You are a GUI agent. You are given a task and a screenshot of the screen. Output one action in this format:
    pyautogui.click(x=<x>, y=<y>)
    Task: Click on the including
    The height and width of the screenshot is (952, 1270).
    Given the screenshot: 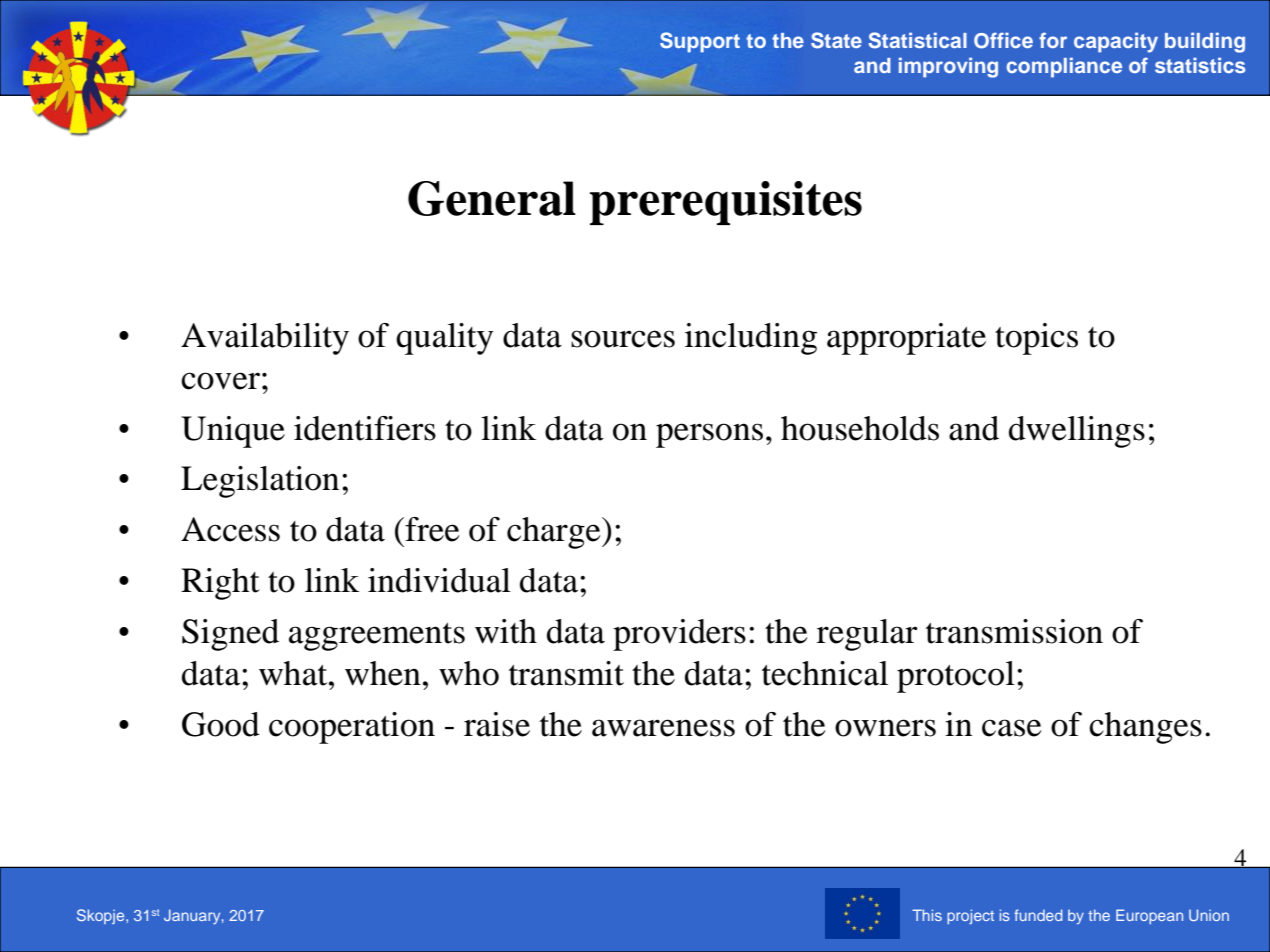 What is the action you would take?
    pyautogui.click(x=751, y=339)
